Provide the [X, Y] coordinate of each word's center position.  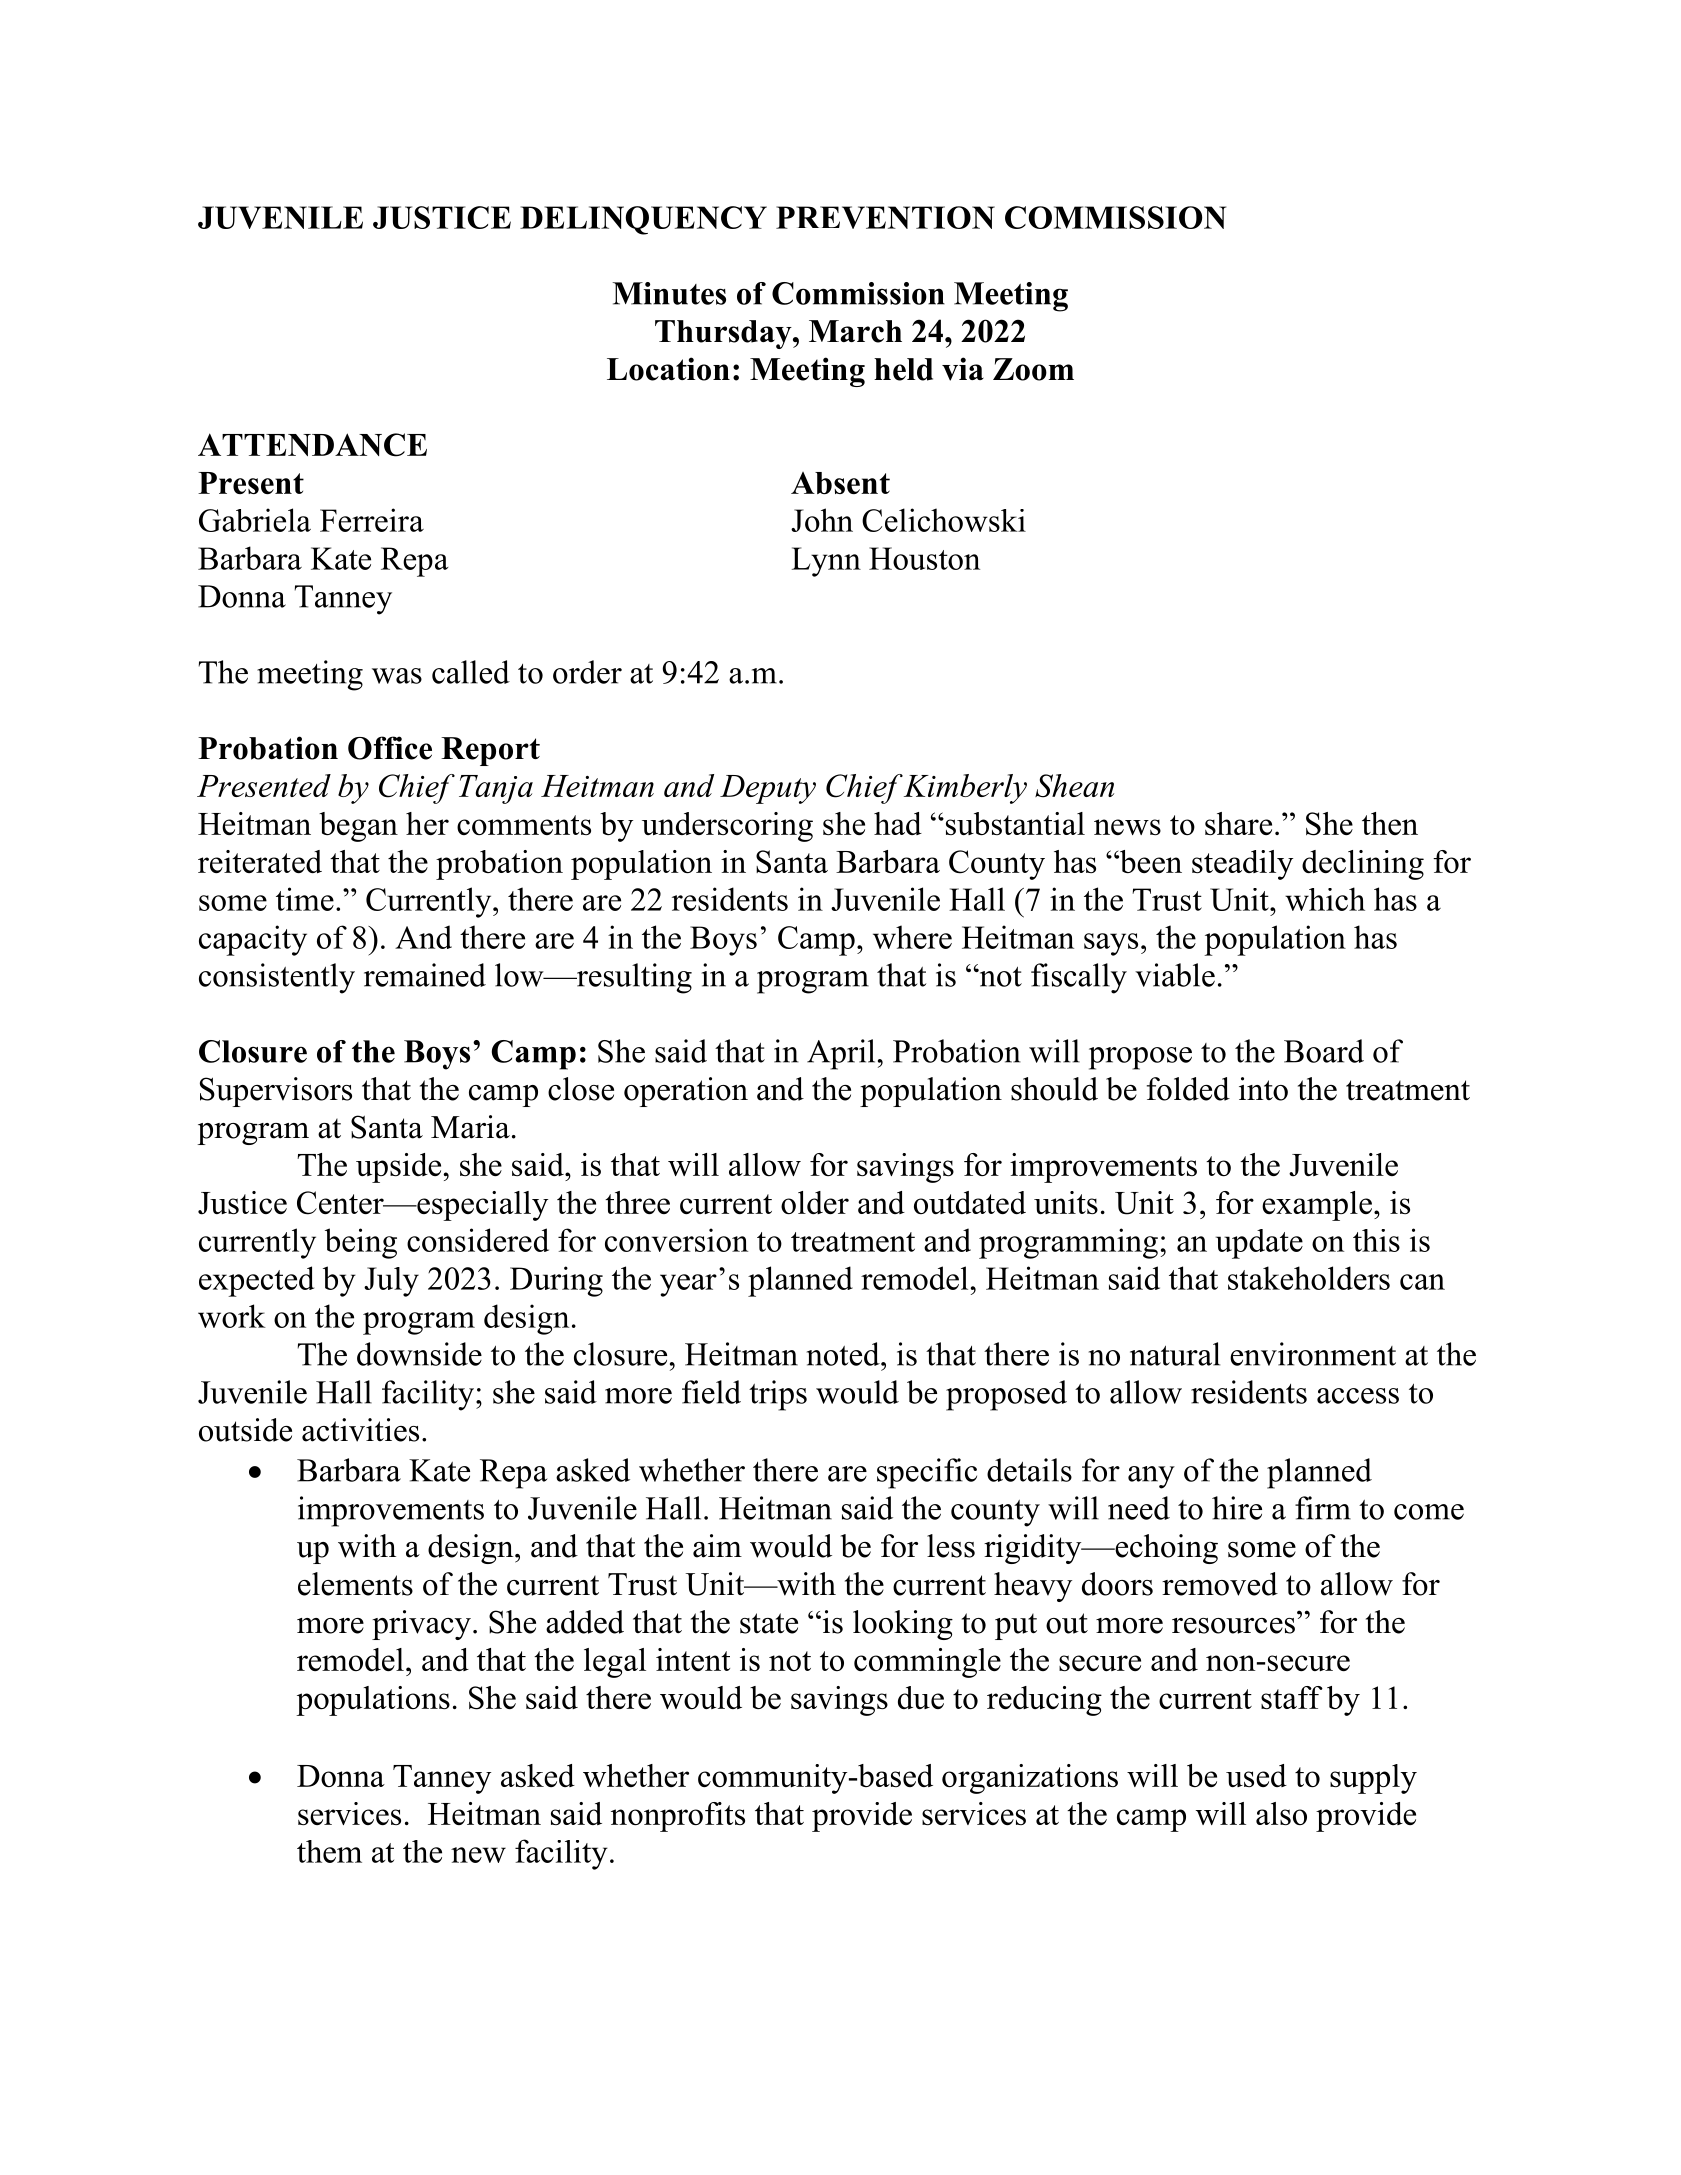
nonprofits [678, 1817]
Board [1324, 1051]
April [841, 1054]
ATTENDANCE [312, 445]
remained [425, 975]
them [329, 1851]
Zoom [1033, 369]
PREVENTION [885, 217]
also [1281, 1813]
